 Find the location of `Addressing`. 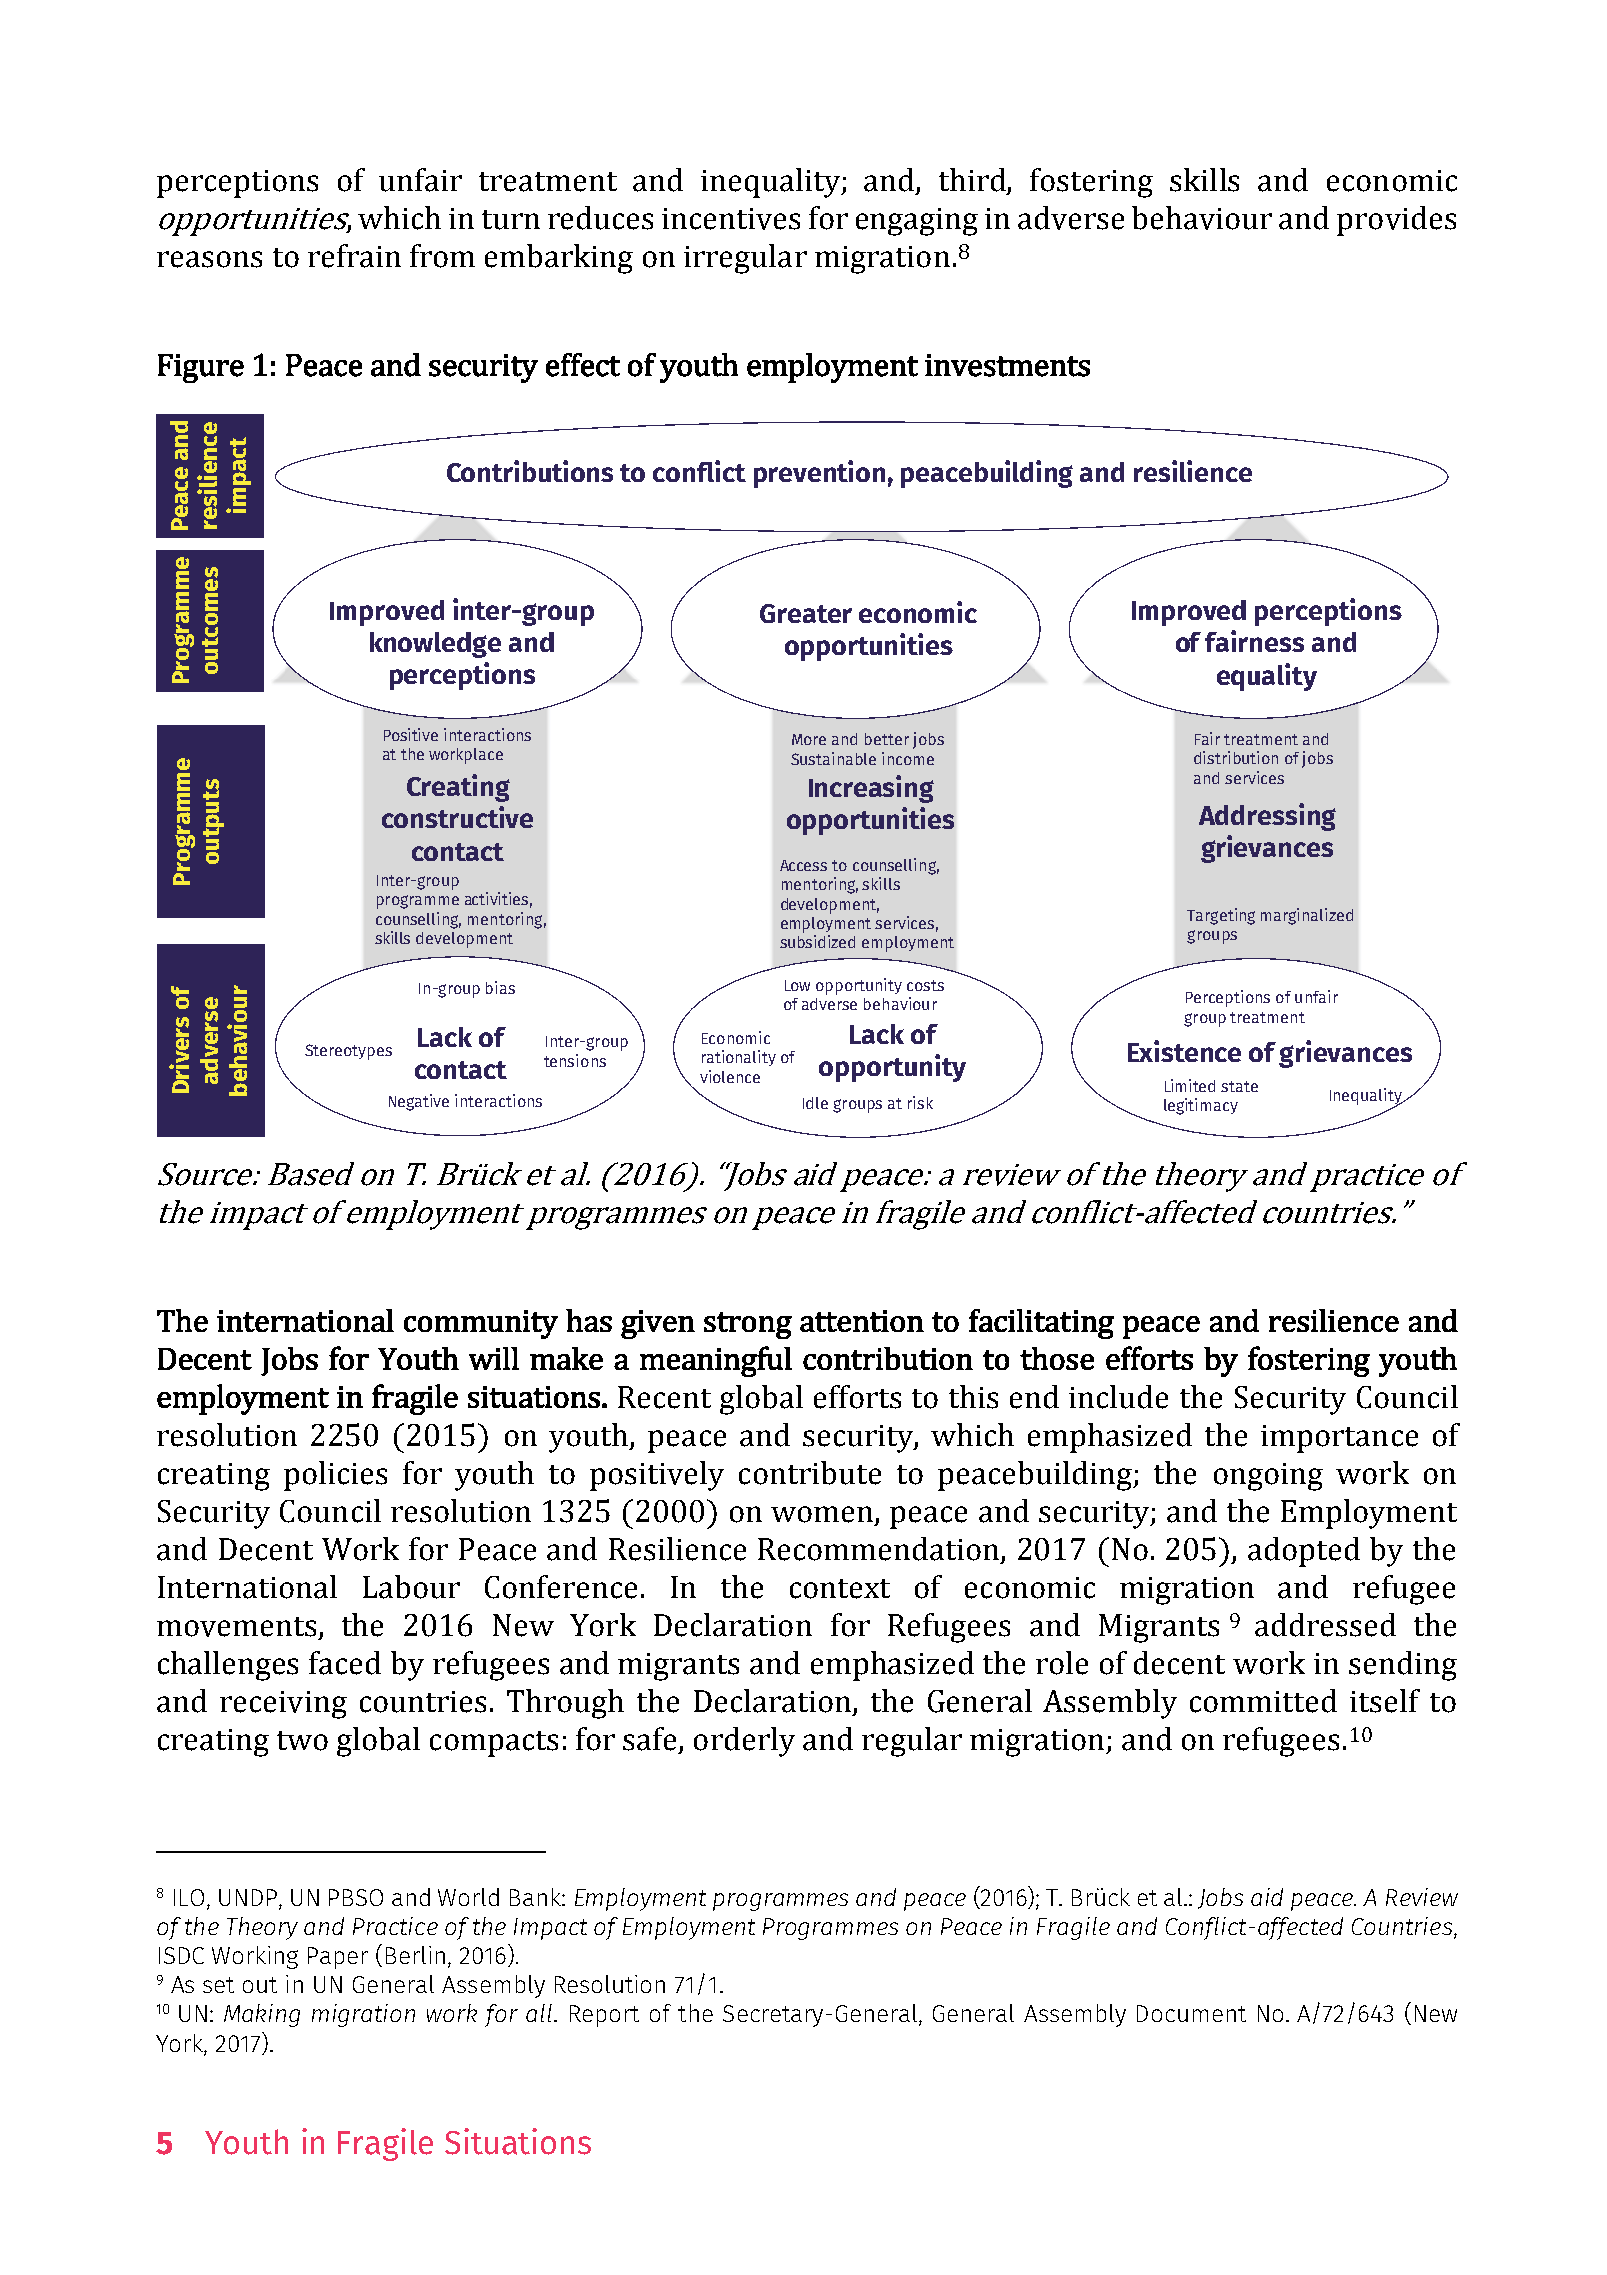

Addressing is located at coordinates (1267, 817).
